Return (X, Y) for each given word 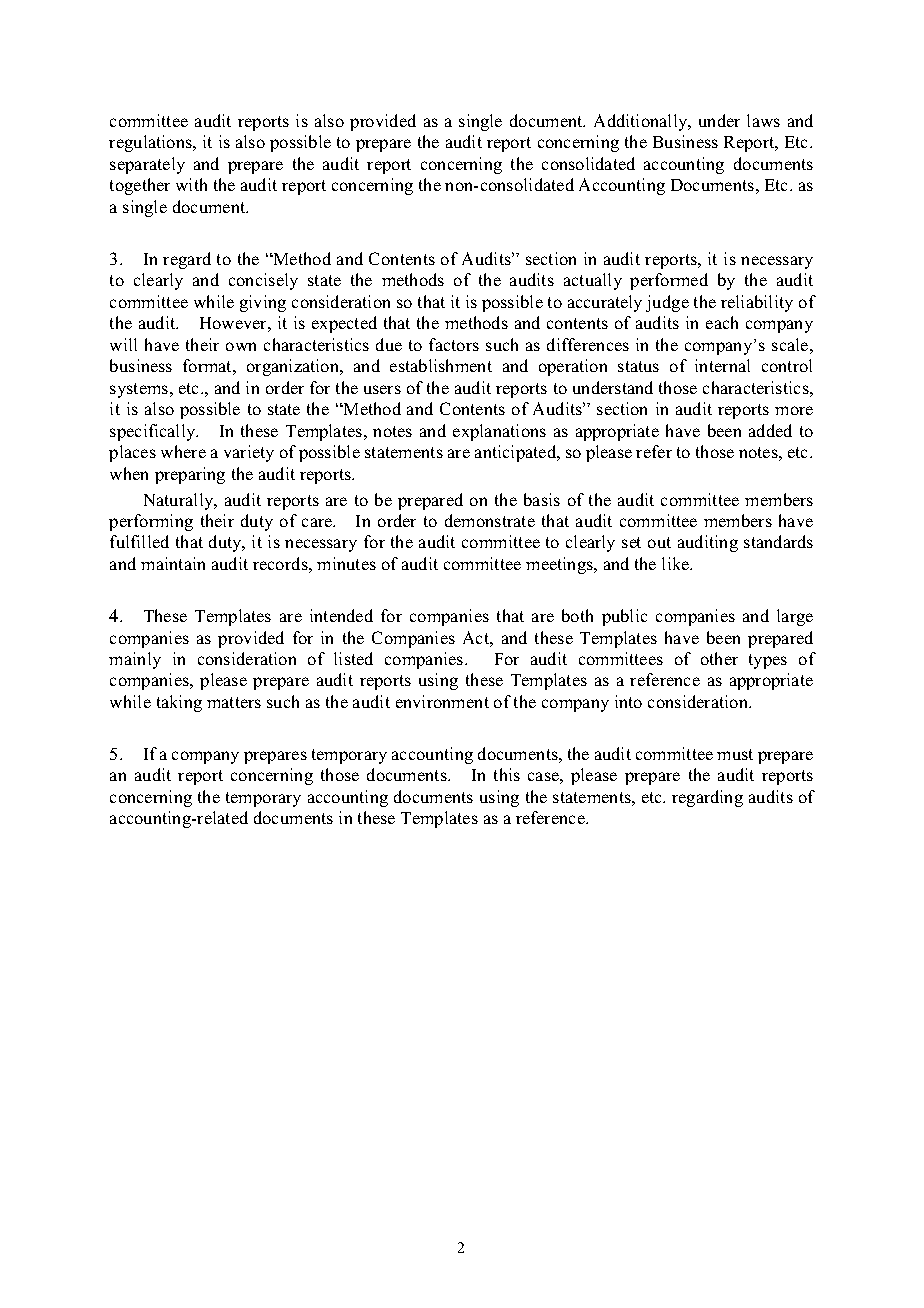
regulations (152, 143)
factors (454, 344)
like (677, 563)
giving (263, 303)
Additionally (642, 122)
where (183, 451)
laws (763, 120)
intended (341, 615)
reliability (757, 303)
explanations (499, 432)
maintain (173, 563)
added (770, 430)
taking (179, 703)
